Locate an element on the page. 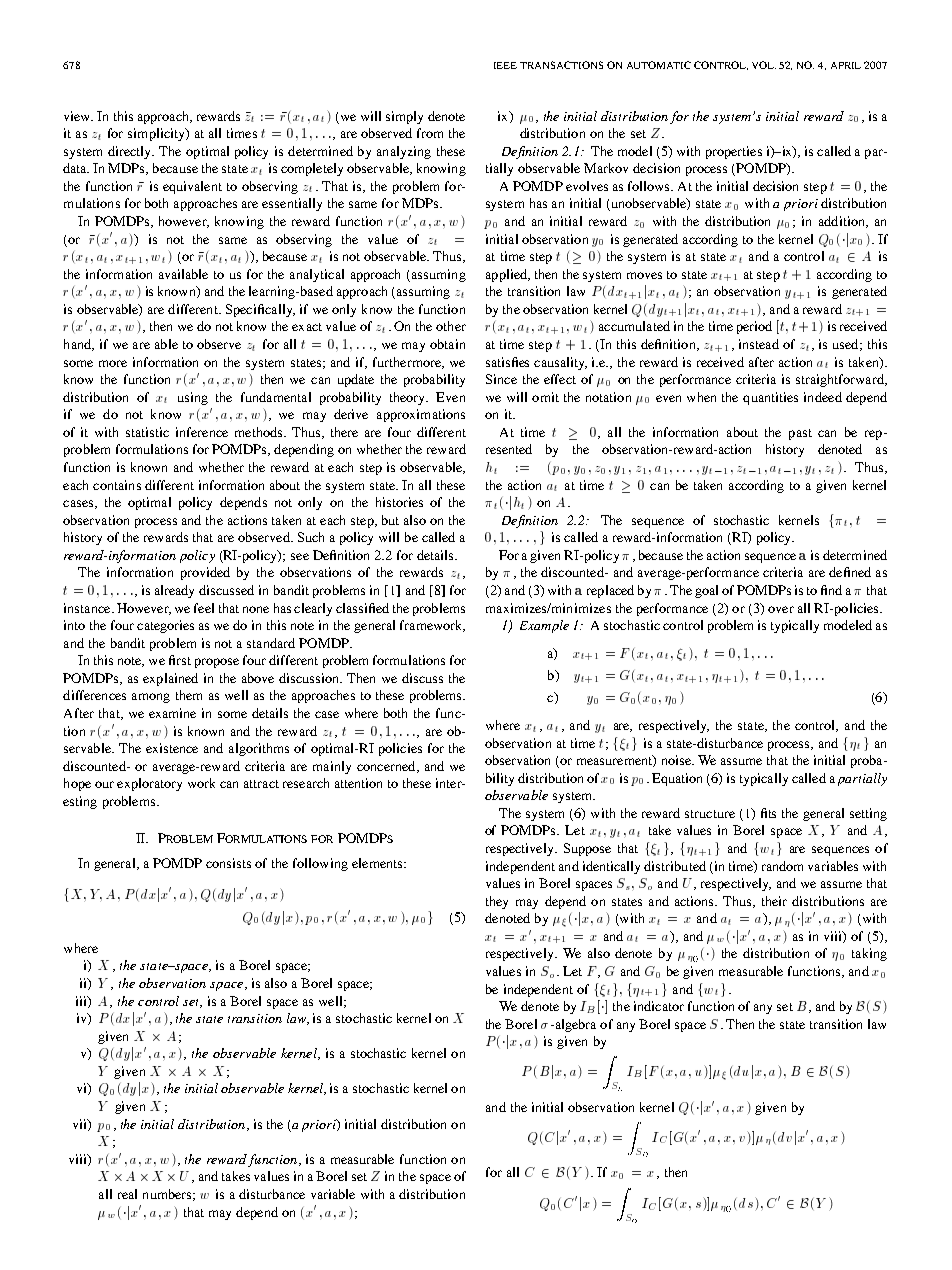  properties is located at coordinates (734, 152).
